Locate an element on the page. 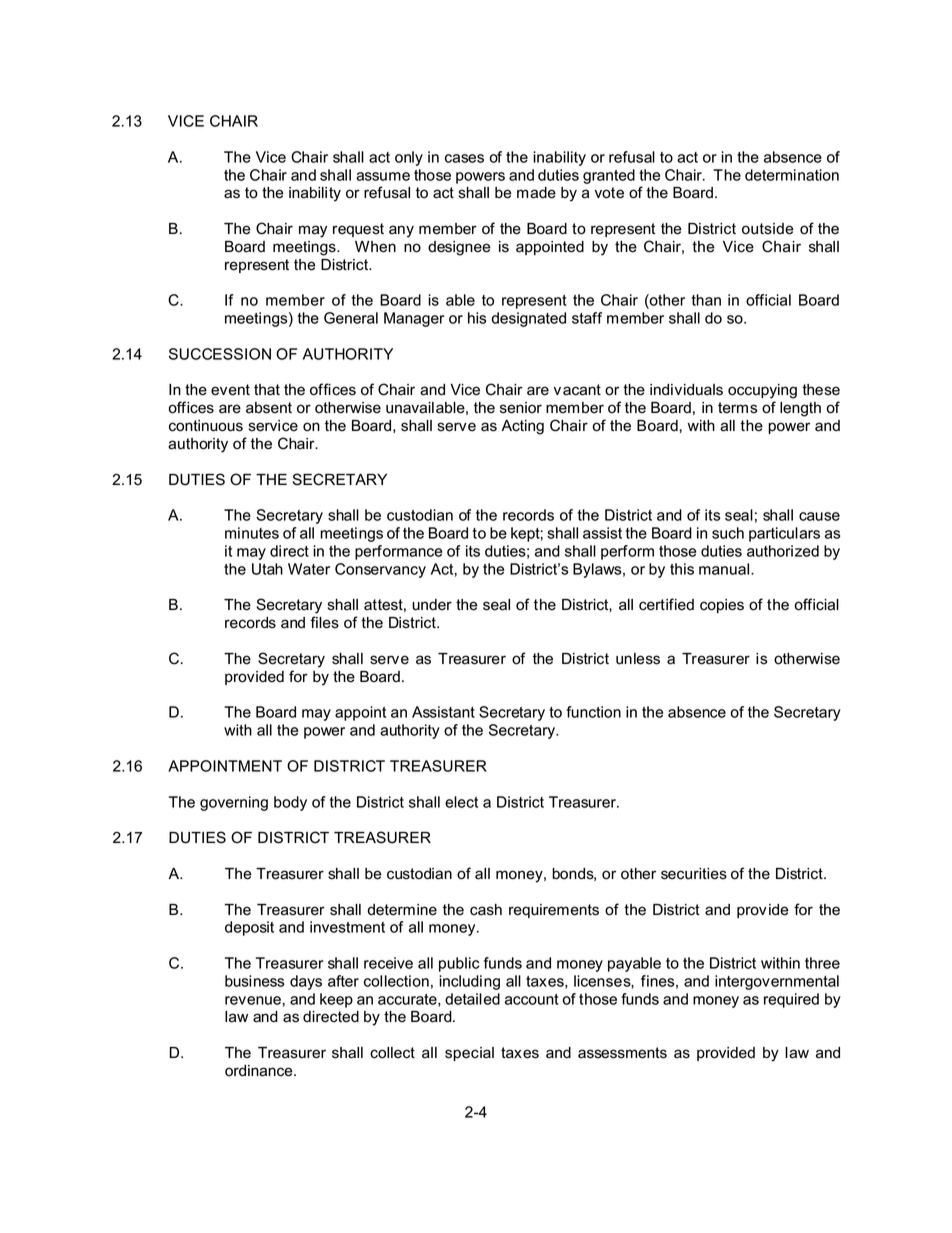 This image has height=1233, width=952. function is located at coordinates (593, 712).
